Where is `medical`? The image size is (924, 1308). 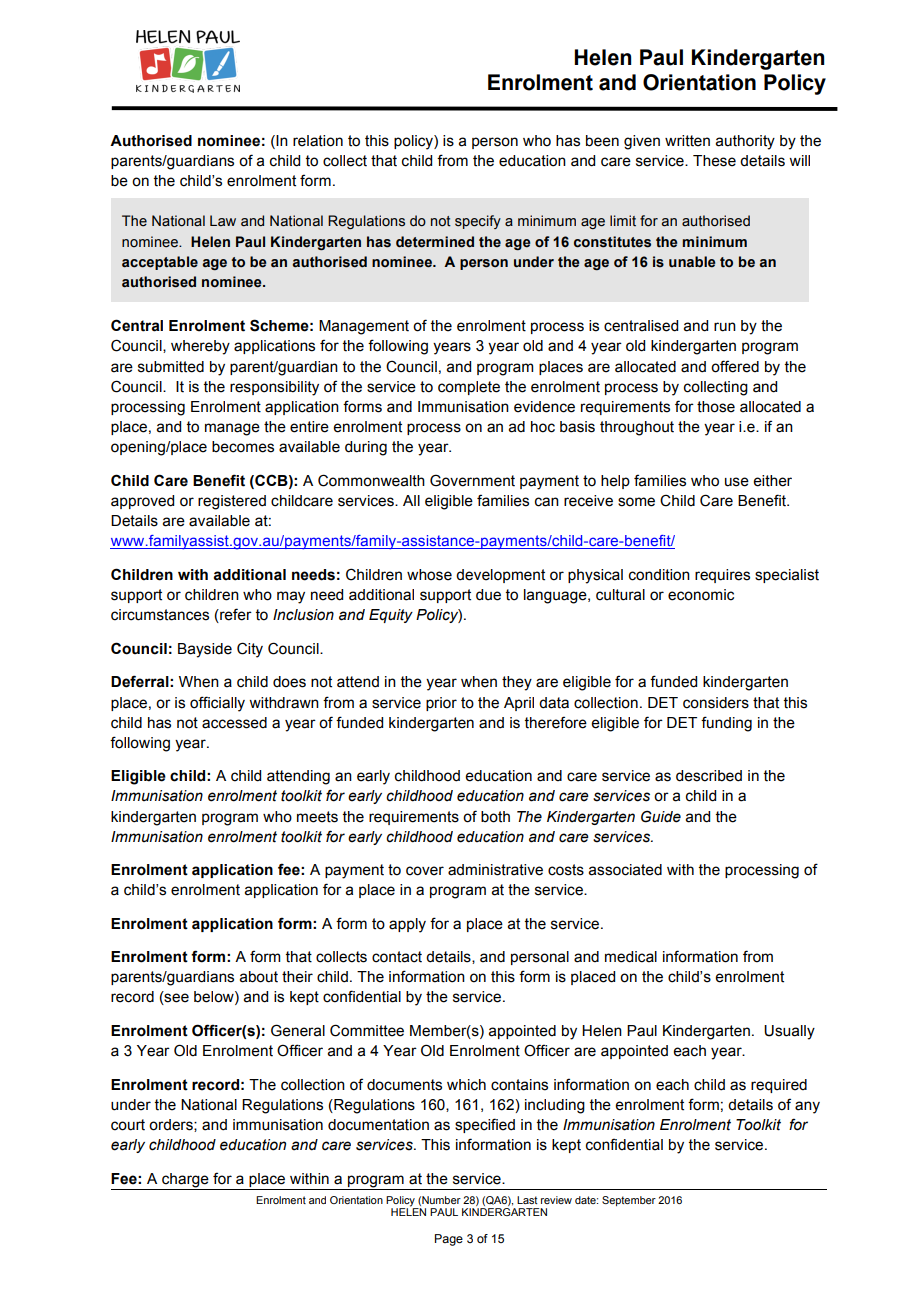 medical is located at coordinates (631, 957).
